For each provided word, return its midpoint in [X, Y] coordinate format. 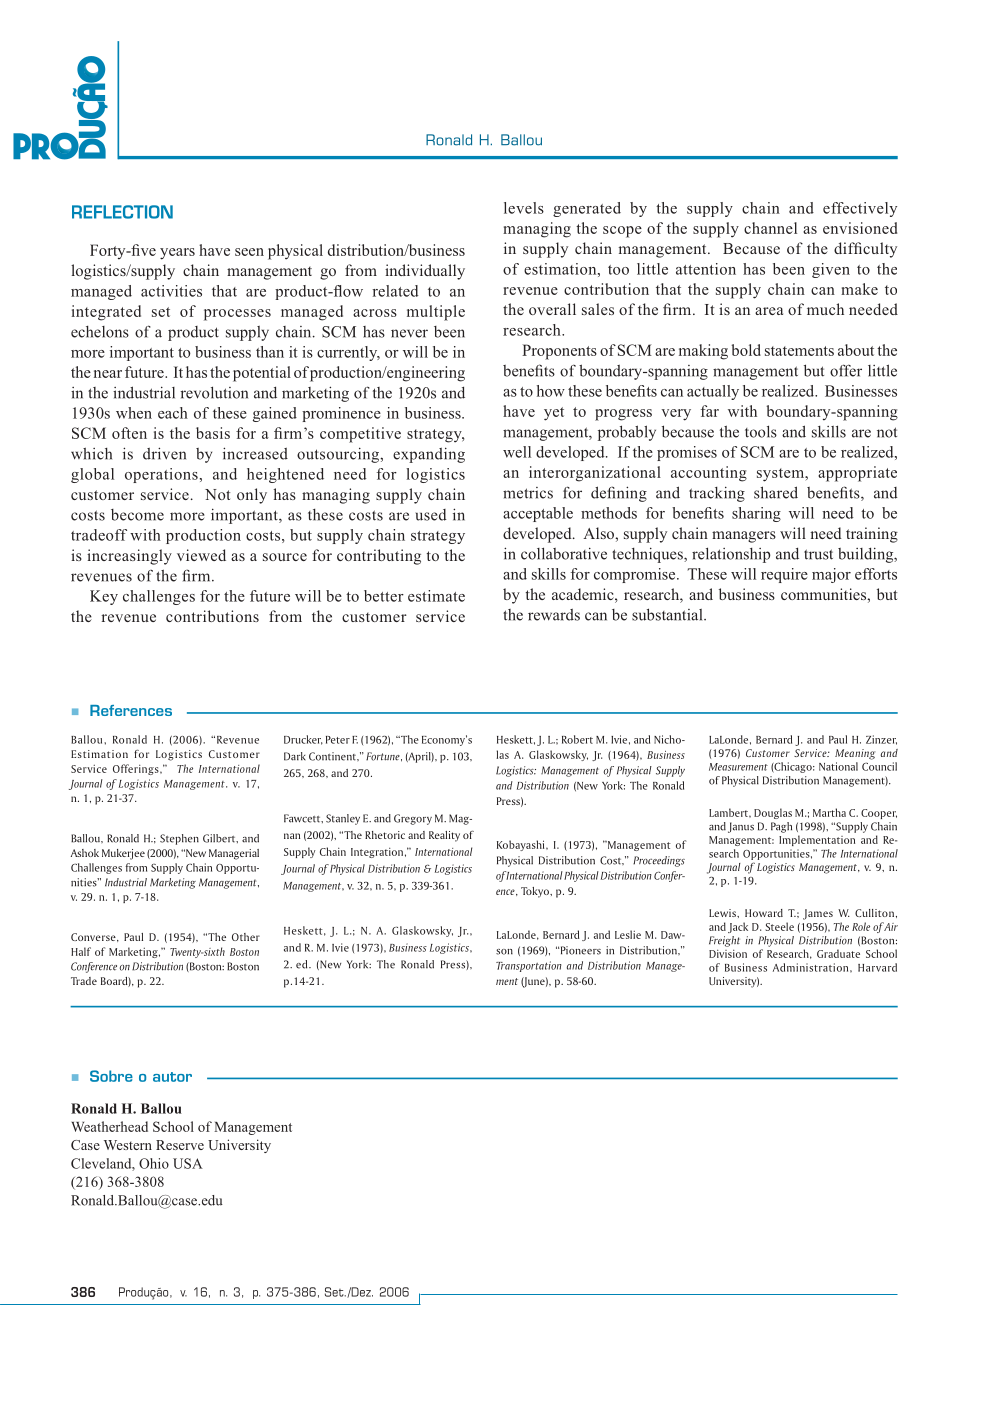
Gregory [413, 819]
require [784, 575]
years [177, 254]
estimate [436, 596]
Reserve [180, 1145]
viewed [201, 555]
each [173, 413]
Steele [780, 926]
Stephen [179, 839]
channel [770, 228]
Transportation [528, 966]
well [517, 452]
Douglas [773, 813]
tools [761, 431]
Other [246, 937]
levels [524, 208]
